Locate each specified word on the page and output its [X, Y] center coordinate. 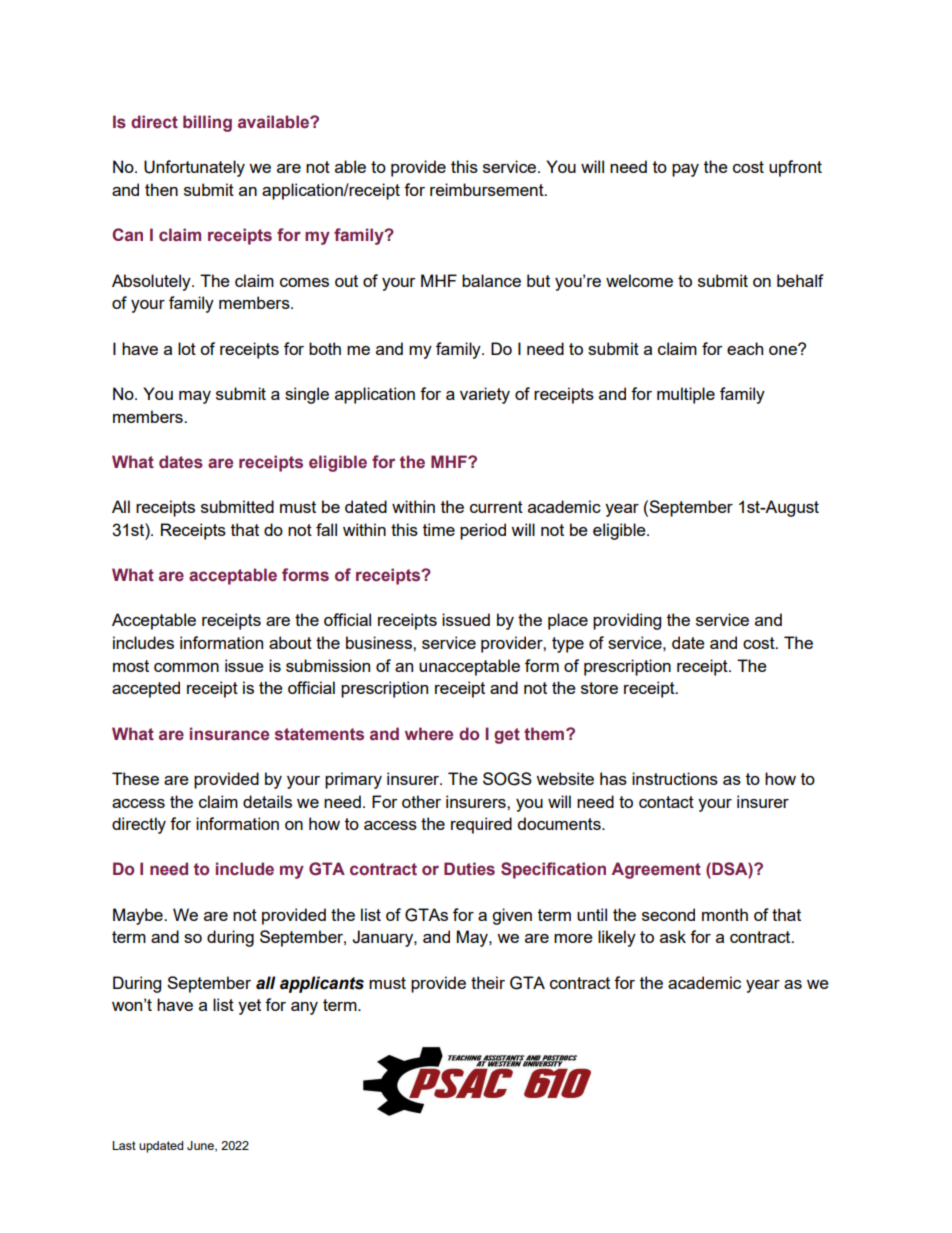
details [267, 801]
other [421, 801]
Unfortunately [194, 168]
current [496, 507]
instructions [675, 778]
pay [685, 170]
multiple [686, 395]
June [201, 1146]
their [488, 982]
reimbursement [488, 189]
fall [326, 529]
